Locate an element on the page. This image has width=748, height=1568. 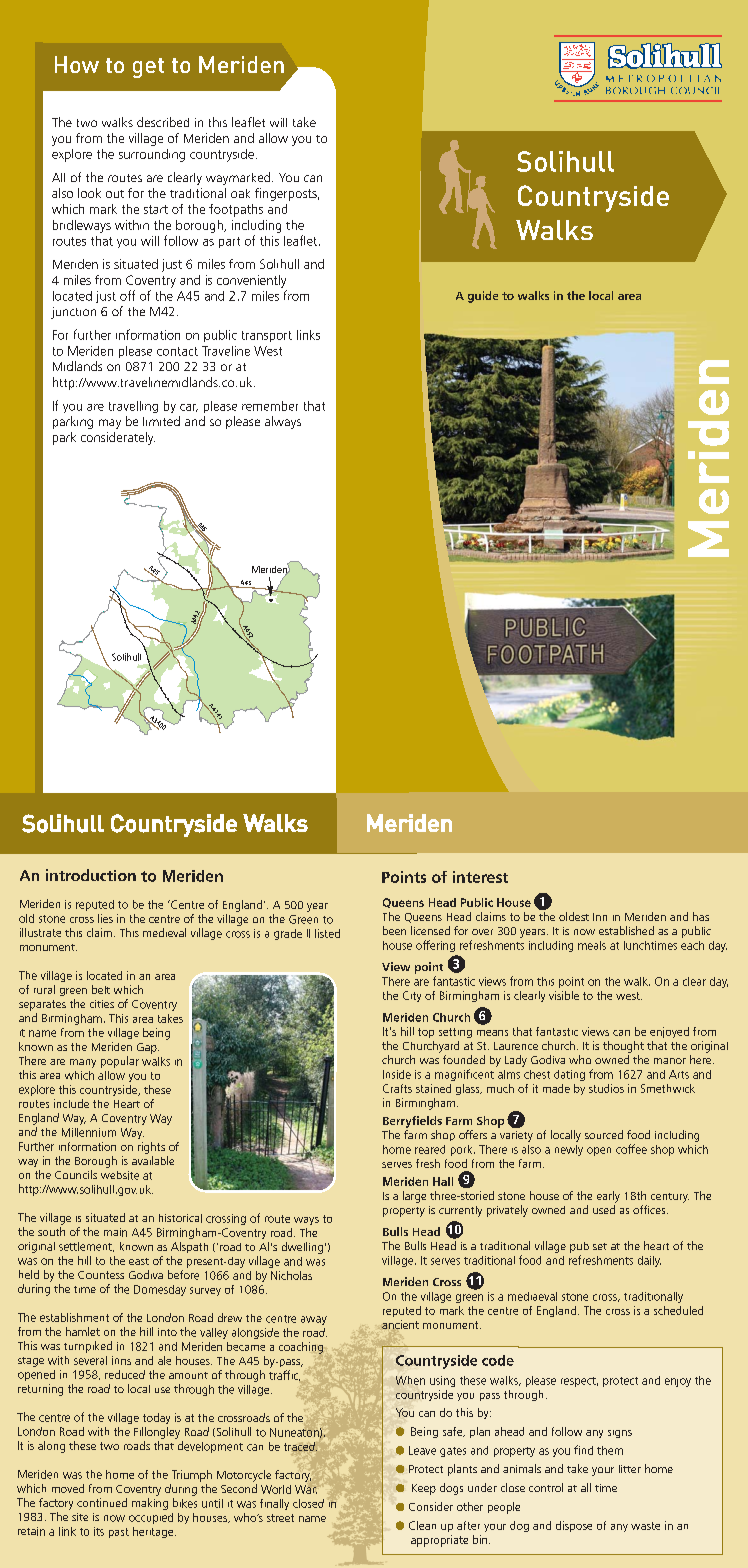
may is located at coordinates (110, 424).
